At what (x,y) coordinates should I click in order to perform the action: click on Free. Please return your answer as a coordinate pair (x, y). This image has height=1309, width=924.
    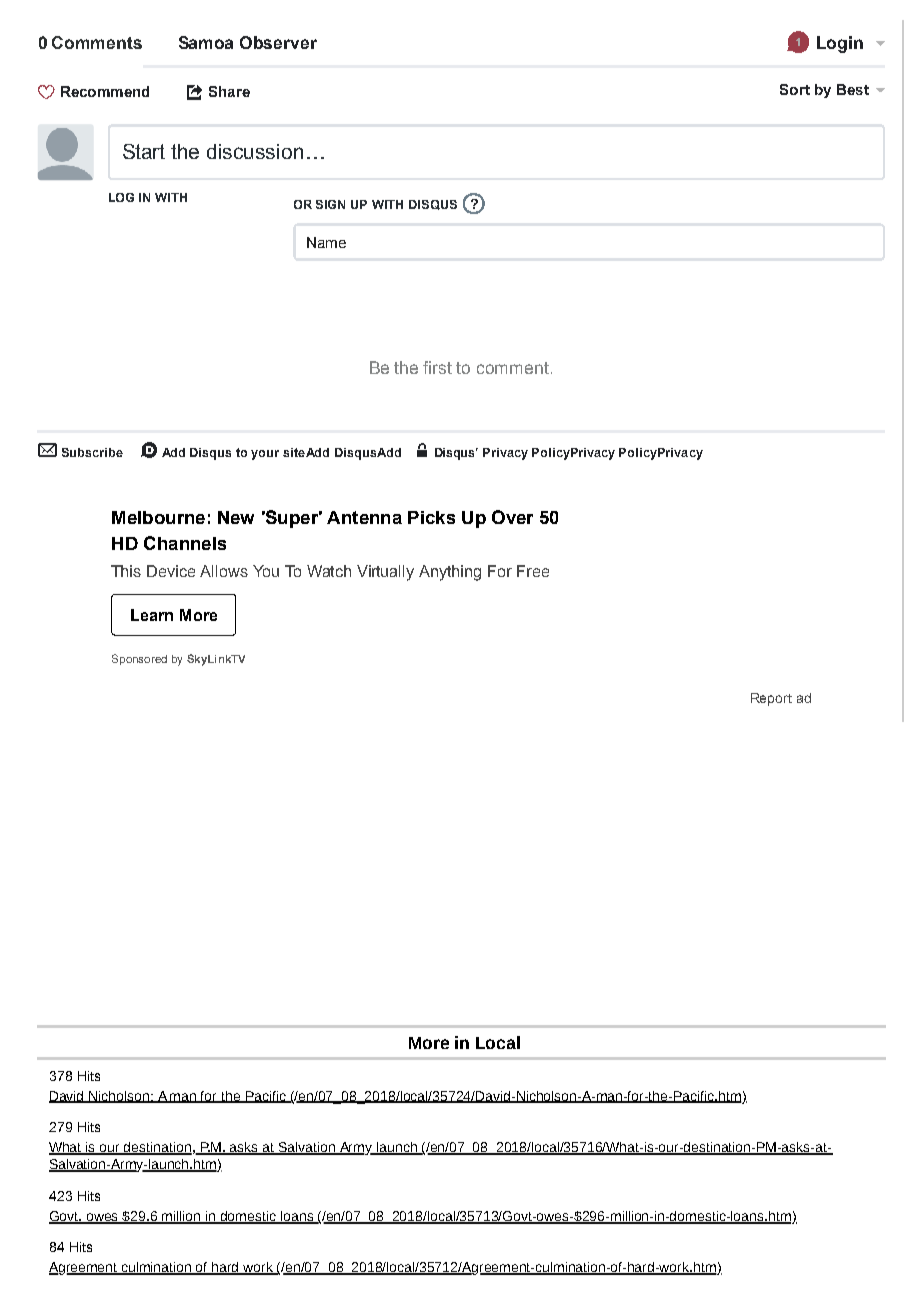
    Looking at the image, I should click on (533, 571).
